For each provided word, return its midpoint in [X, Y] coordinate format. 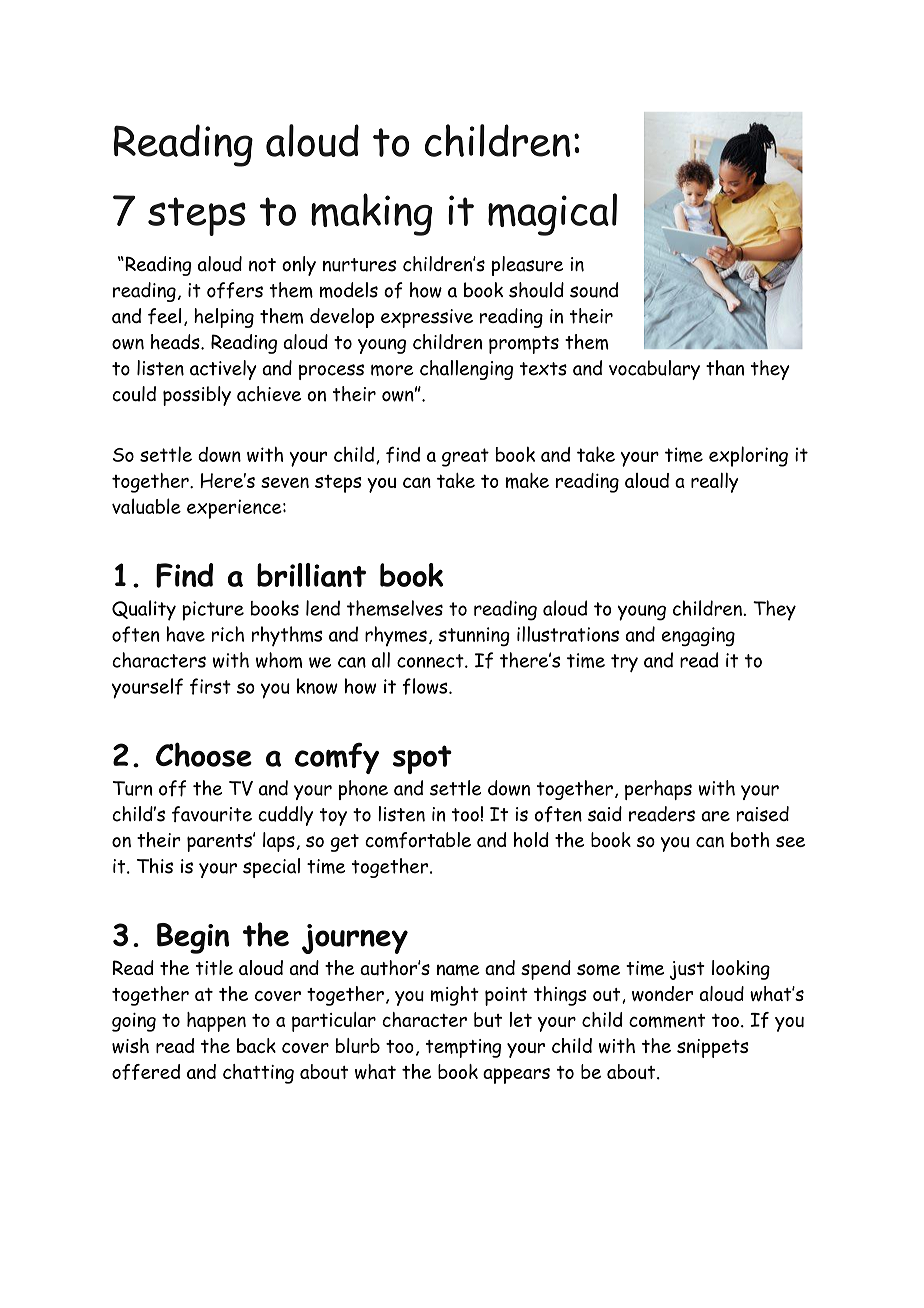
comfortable [418, 840]
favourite [212, 814]
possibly [197, 396]
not [262, 265]
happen [216, 1022]
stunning [474, 636]
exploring [748, 456]
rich [228, 634]
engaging [698, 636]
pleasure [527, 266]
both [750, 840]
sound [594, 290]
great [465, 457]
